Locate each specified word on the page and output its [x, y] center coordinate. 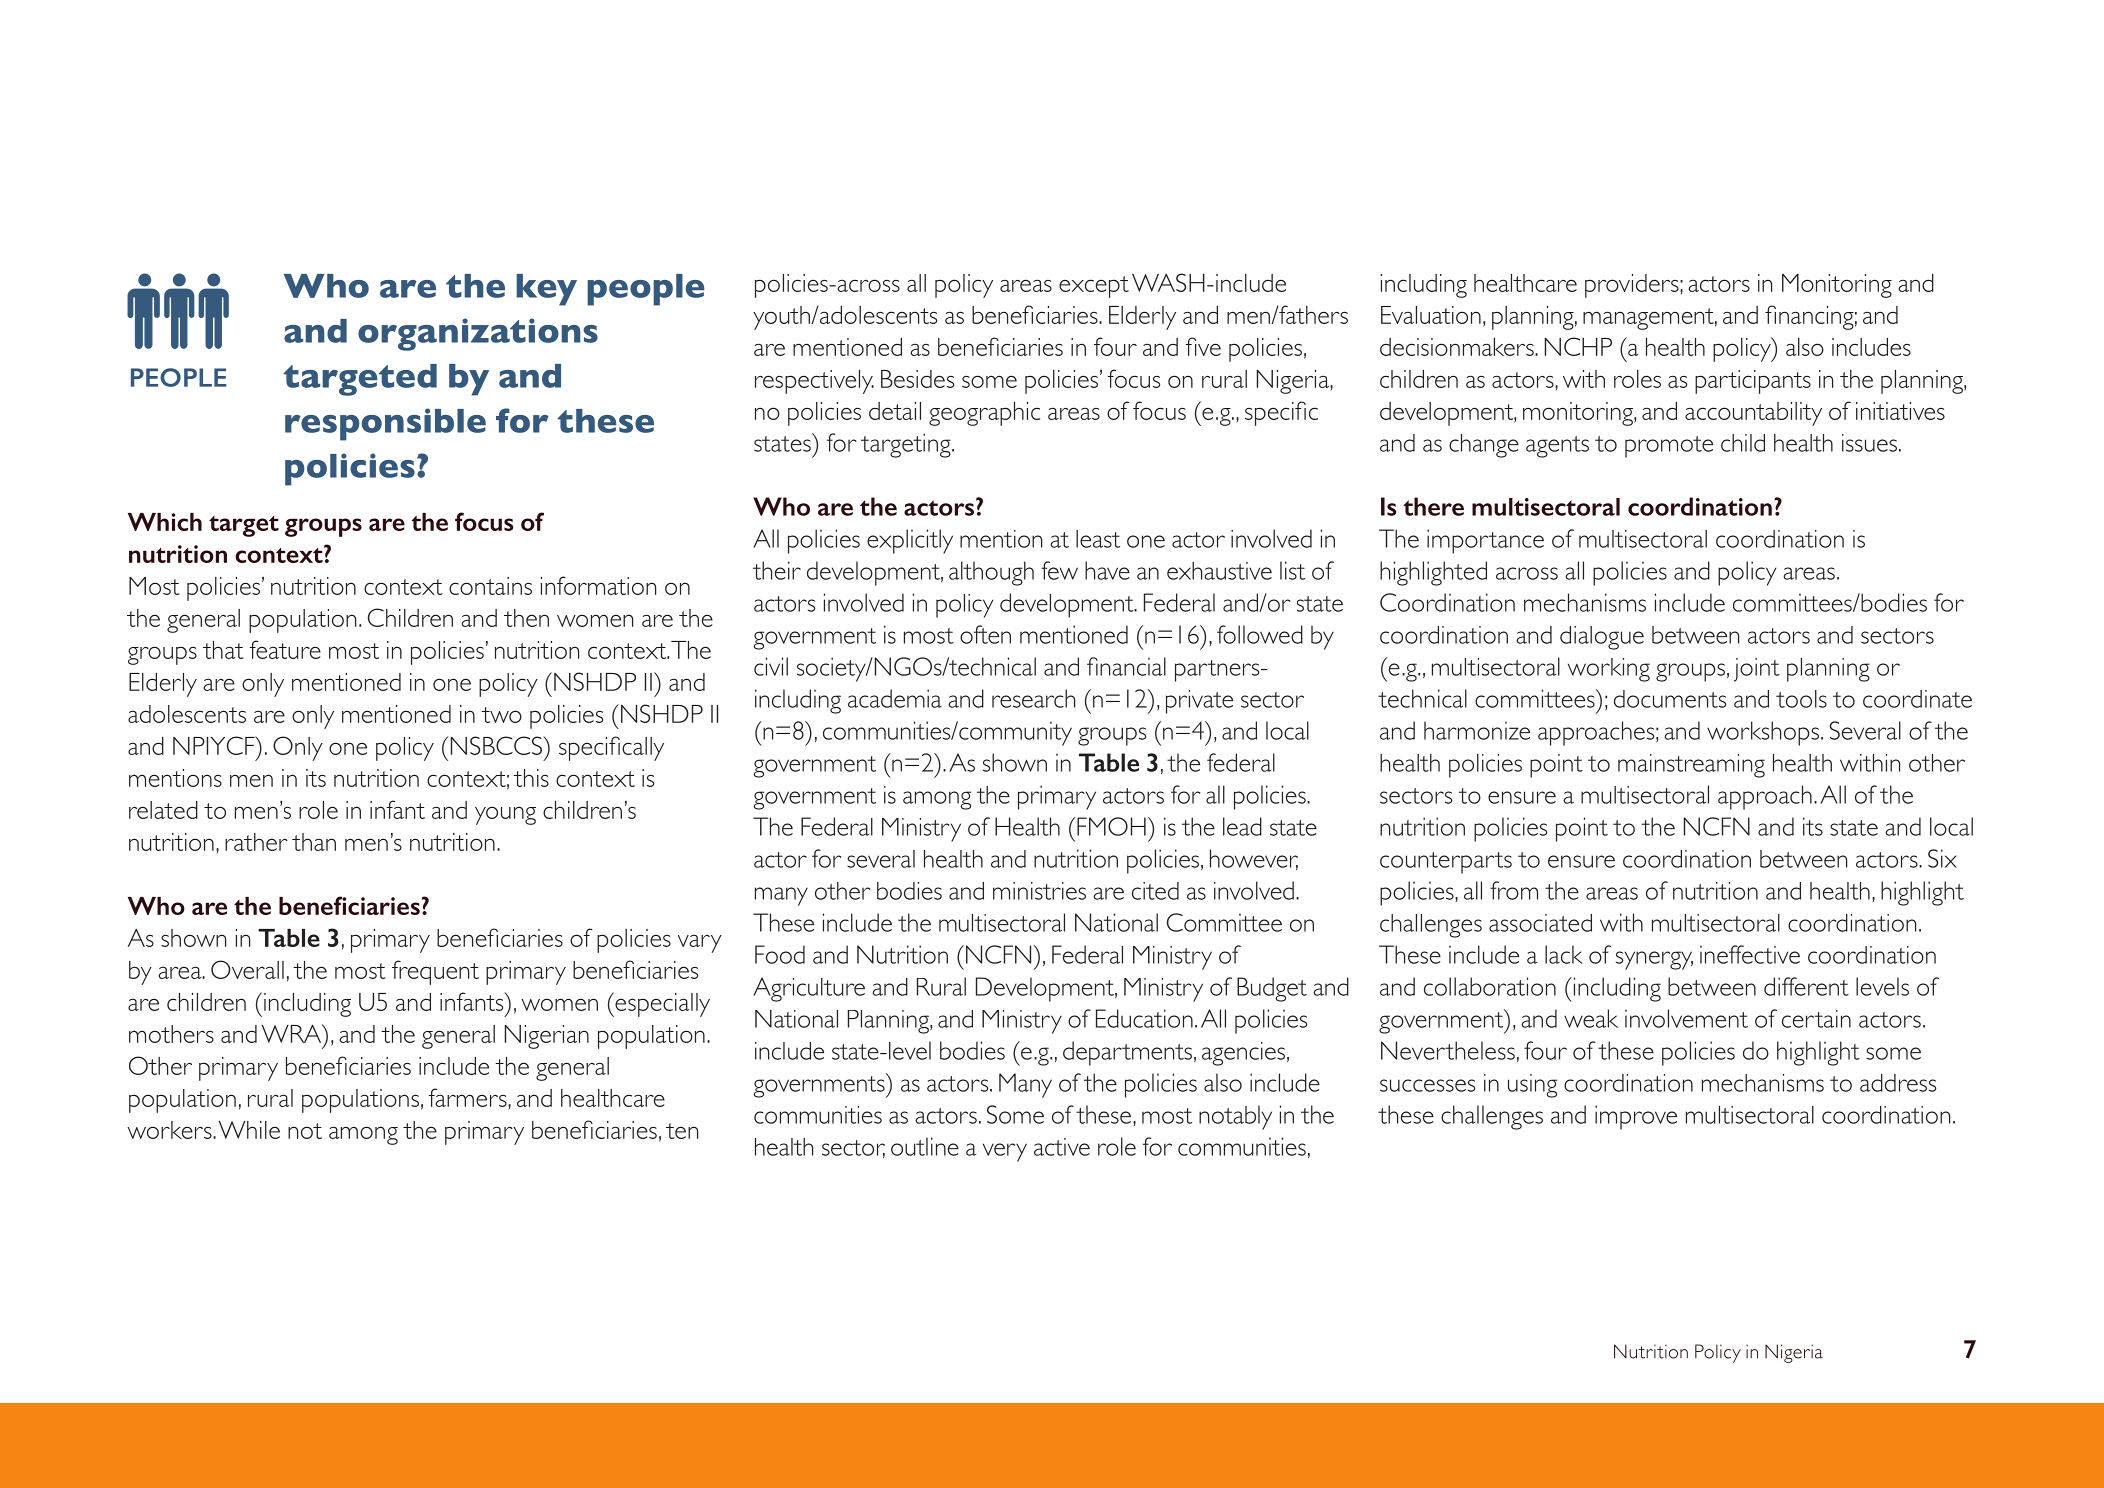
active [1062, 1147]
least [1098, 539]
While [249, 1130]
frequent [435, 972]
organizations [478, 334]
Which [165, 522]
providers [1633, 286]
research [1033, 698]
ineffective [1750, 954]
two [501, 715]
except [1094, 287]
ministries [1039, 891]
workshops [1763, 733]
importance [1485, 541]
